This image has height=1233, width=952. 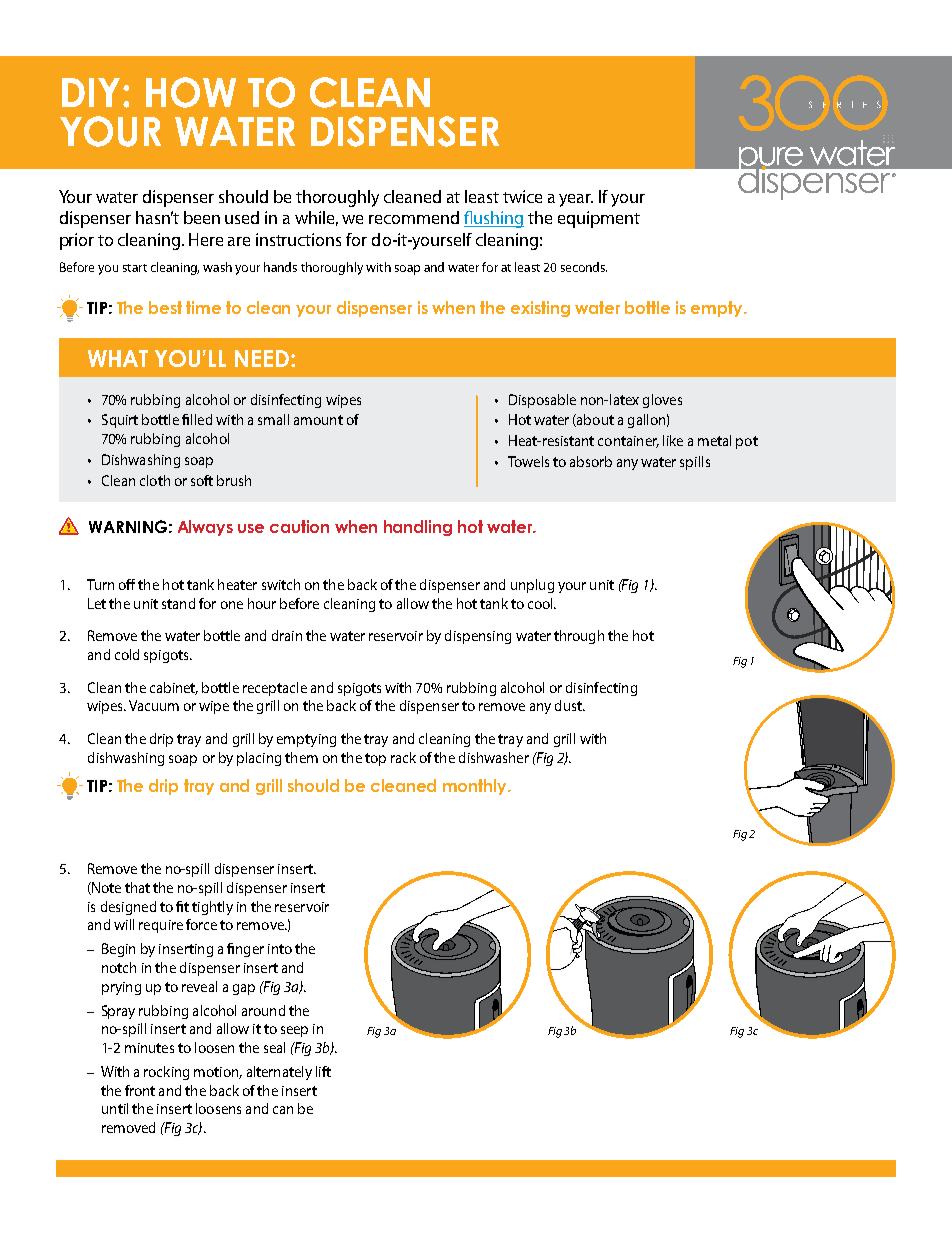 I want to click on recommend, so click(x=414, y=217).
